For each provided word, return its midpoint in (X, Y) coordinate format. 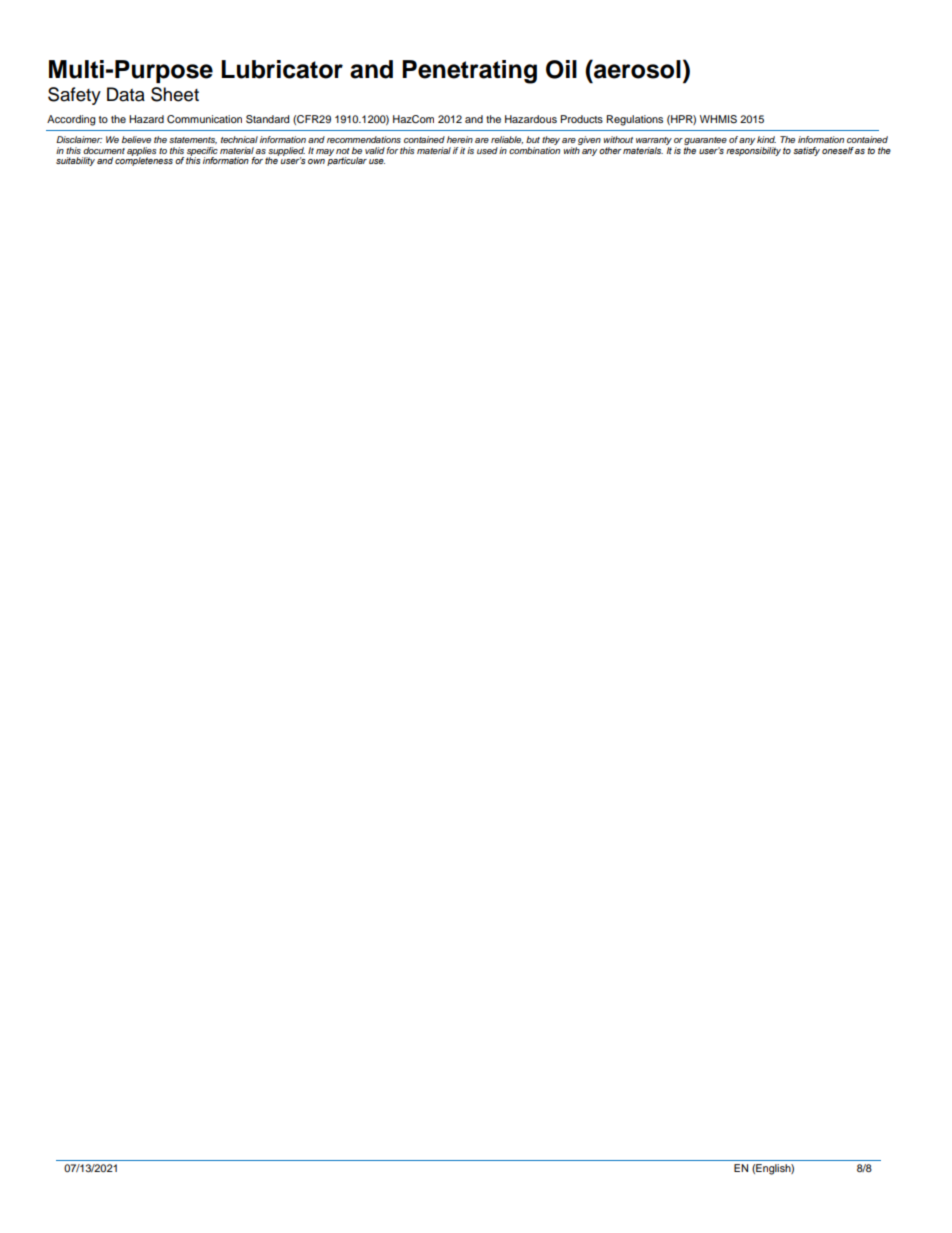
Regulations (635, 120)
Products (582, 119)
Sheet (175, 94)
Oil (561, 69)
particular (347, 160)
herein (460, 139)
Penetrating (469, 72)
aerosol (636, 69)
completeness (144, 160)
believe (136, 139)
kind (766, 139)
